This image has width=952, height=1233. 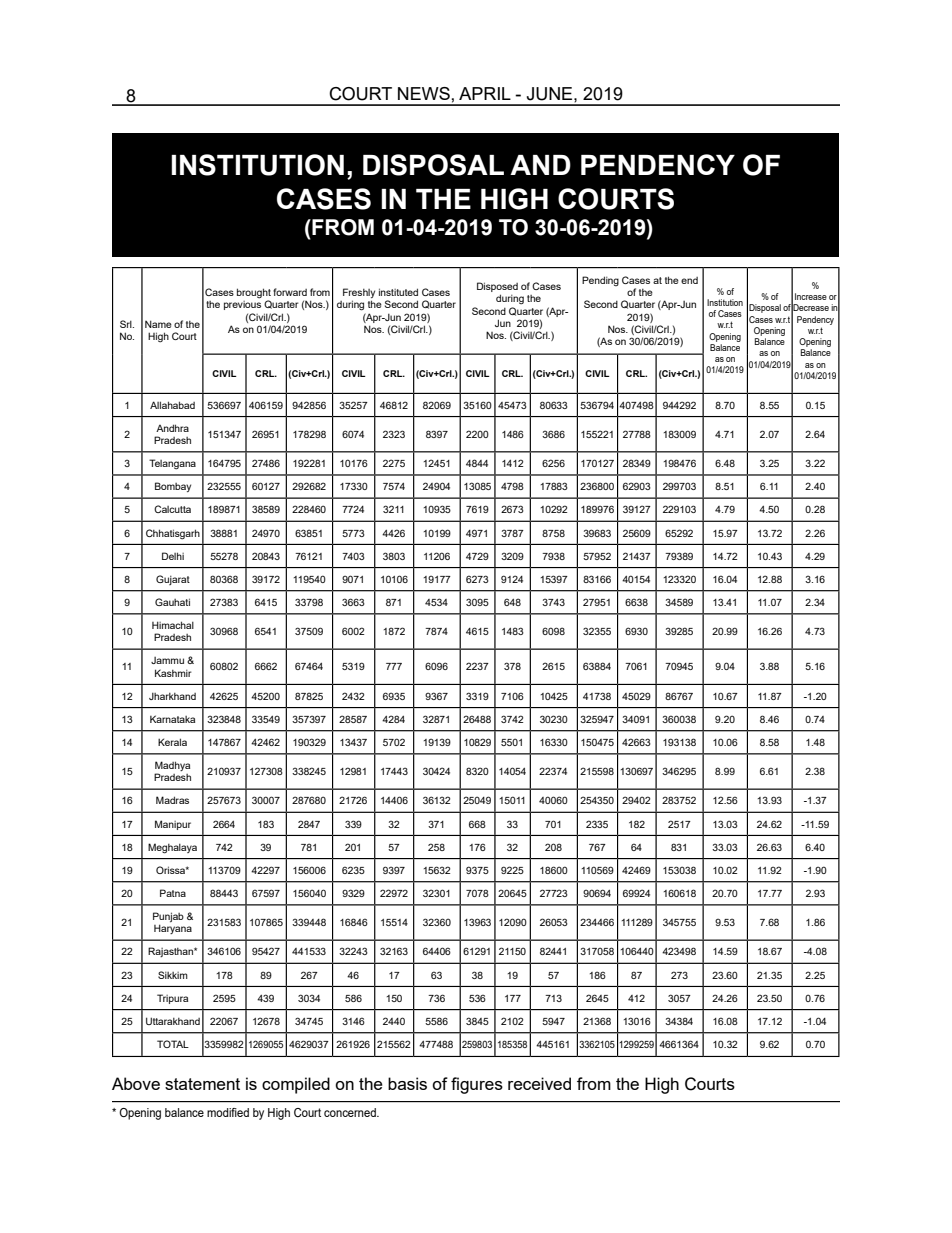 I want to click on APRIL, so click(x=485, y=93).
